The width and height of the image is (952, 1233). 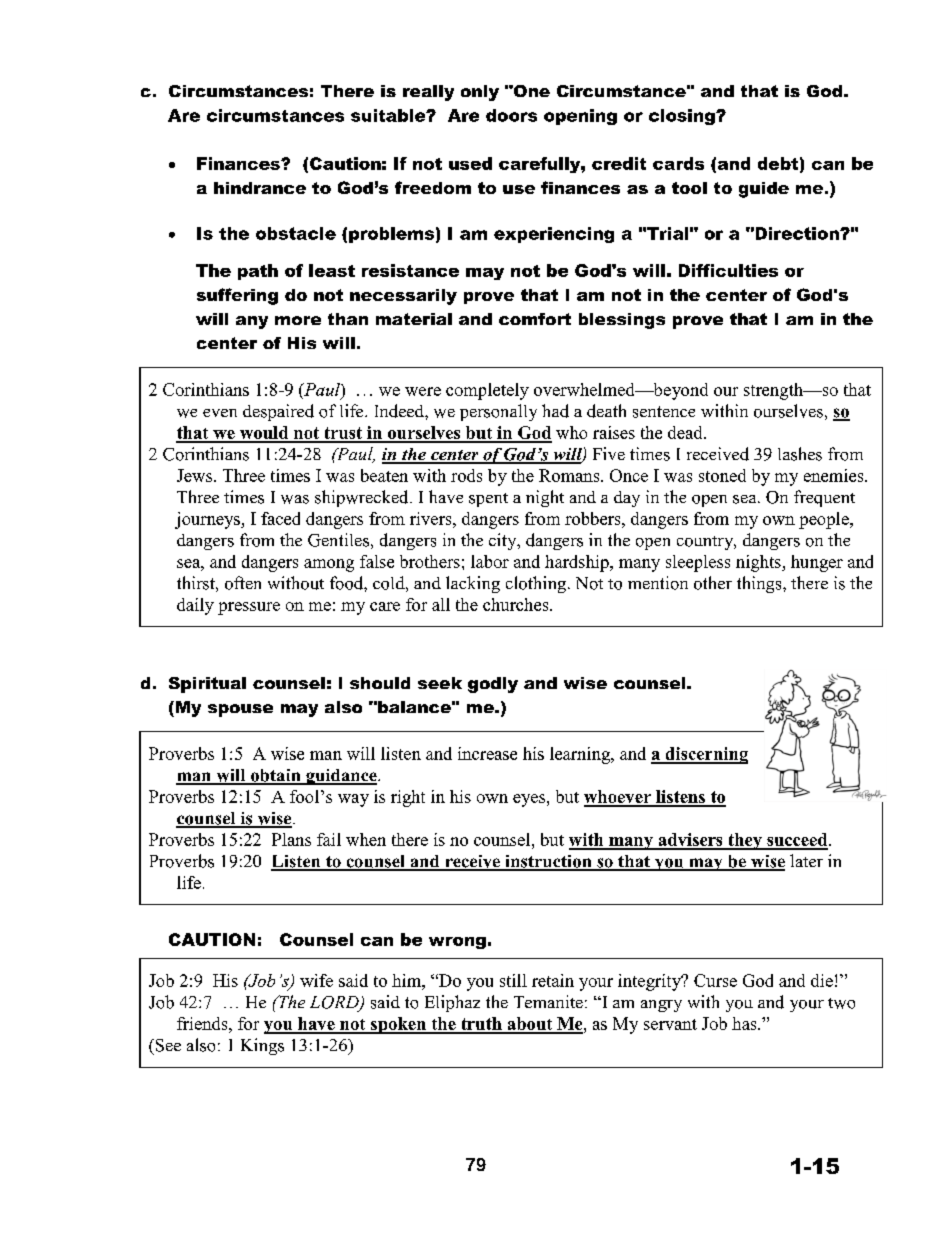 I want to click on often, so click(x=243, y=583).
